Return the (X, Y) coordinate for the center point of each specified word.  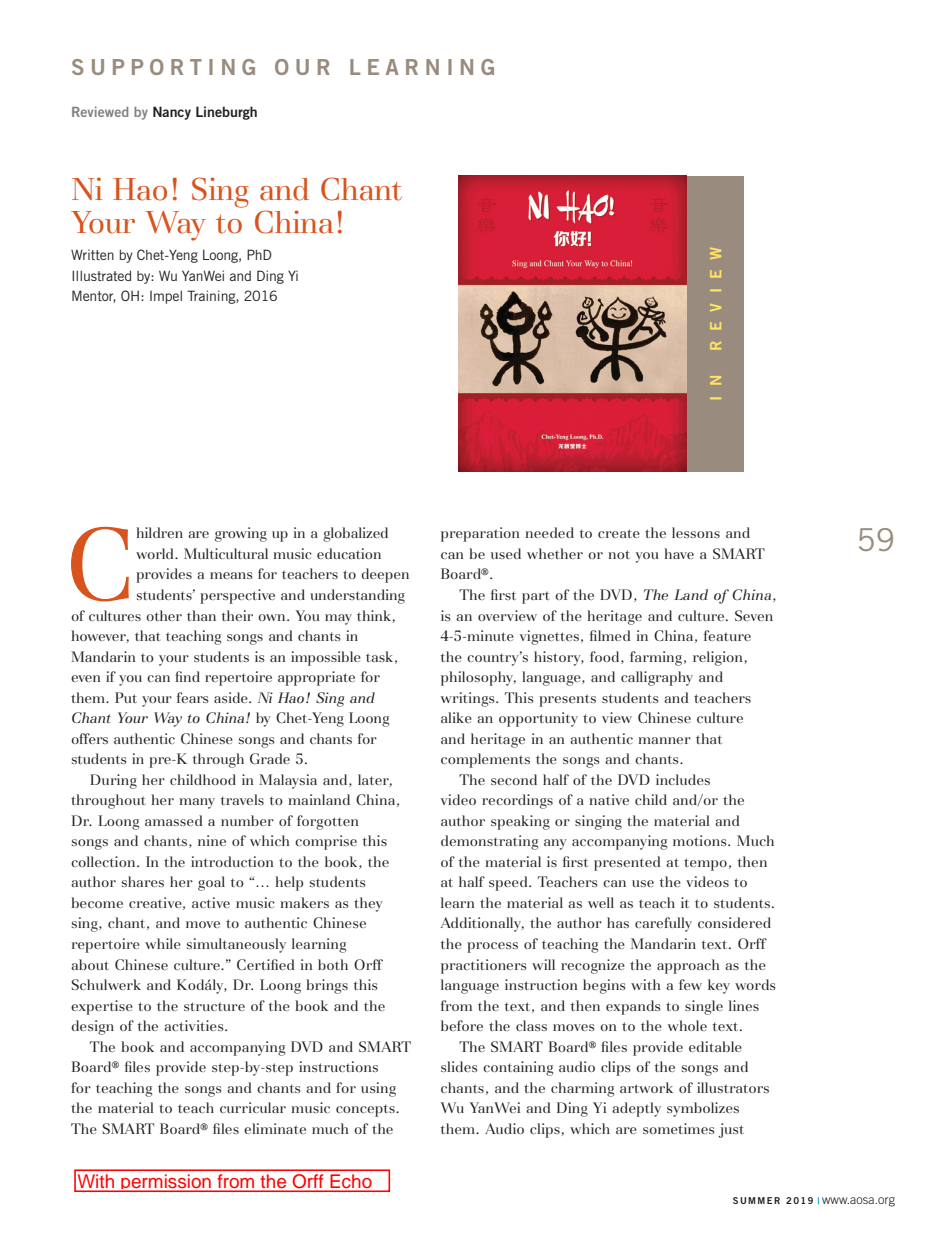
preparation (480, 534)
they (368, 904)
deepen (385, 575)
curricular (253, 1107)
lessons (696, 532)
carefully (663, 924)
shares (143, 881)
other (164, 615)
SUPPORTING (163, 67)
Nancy (172, 113)
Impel (166, 297)
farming (657, 658)
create (619, 533)
